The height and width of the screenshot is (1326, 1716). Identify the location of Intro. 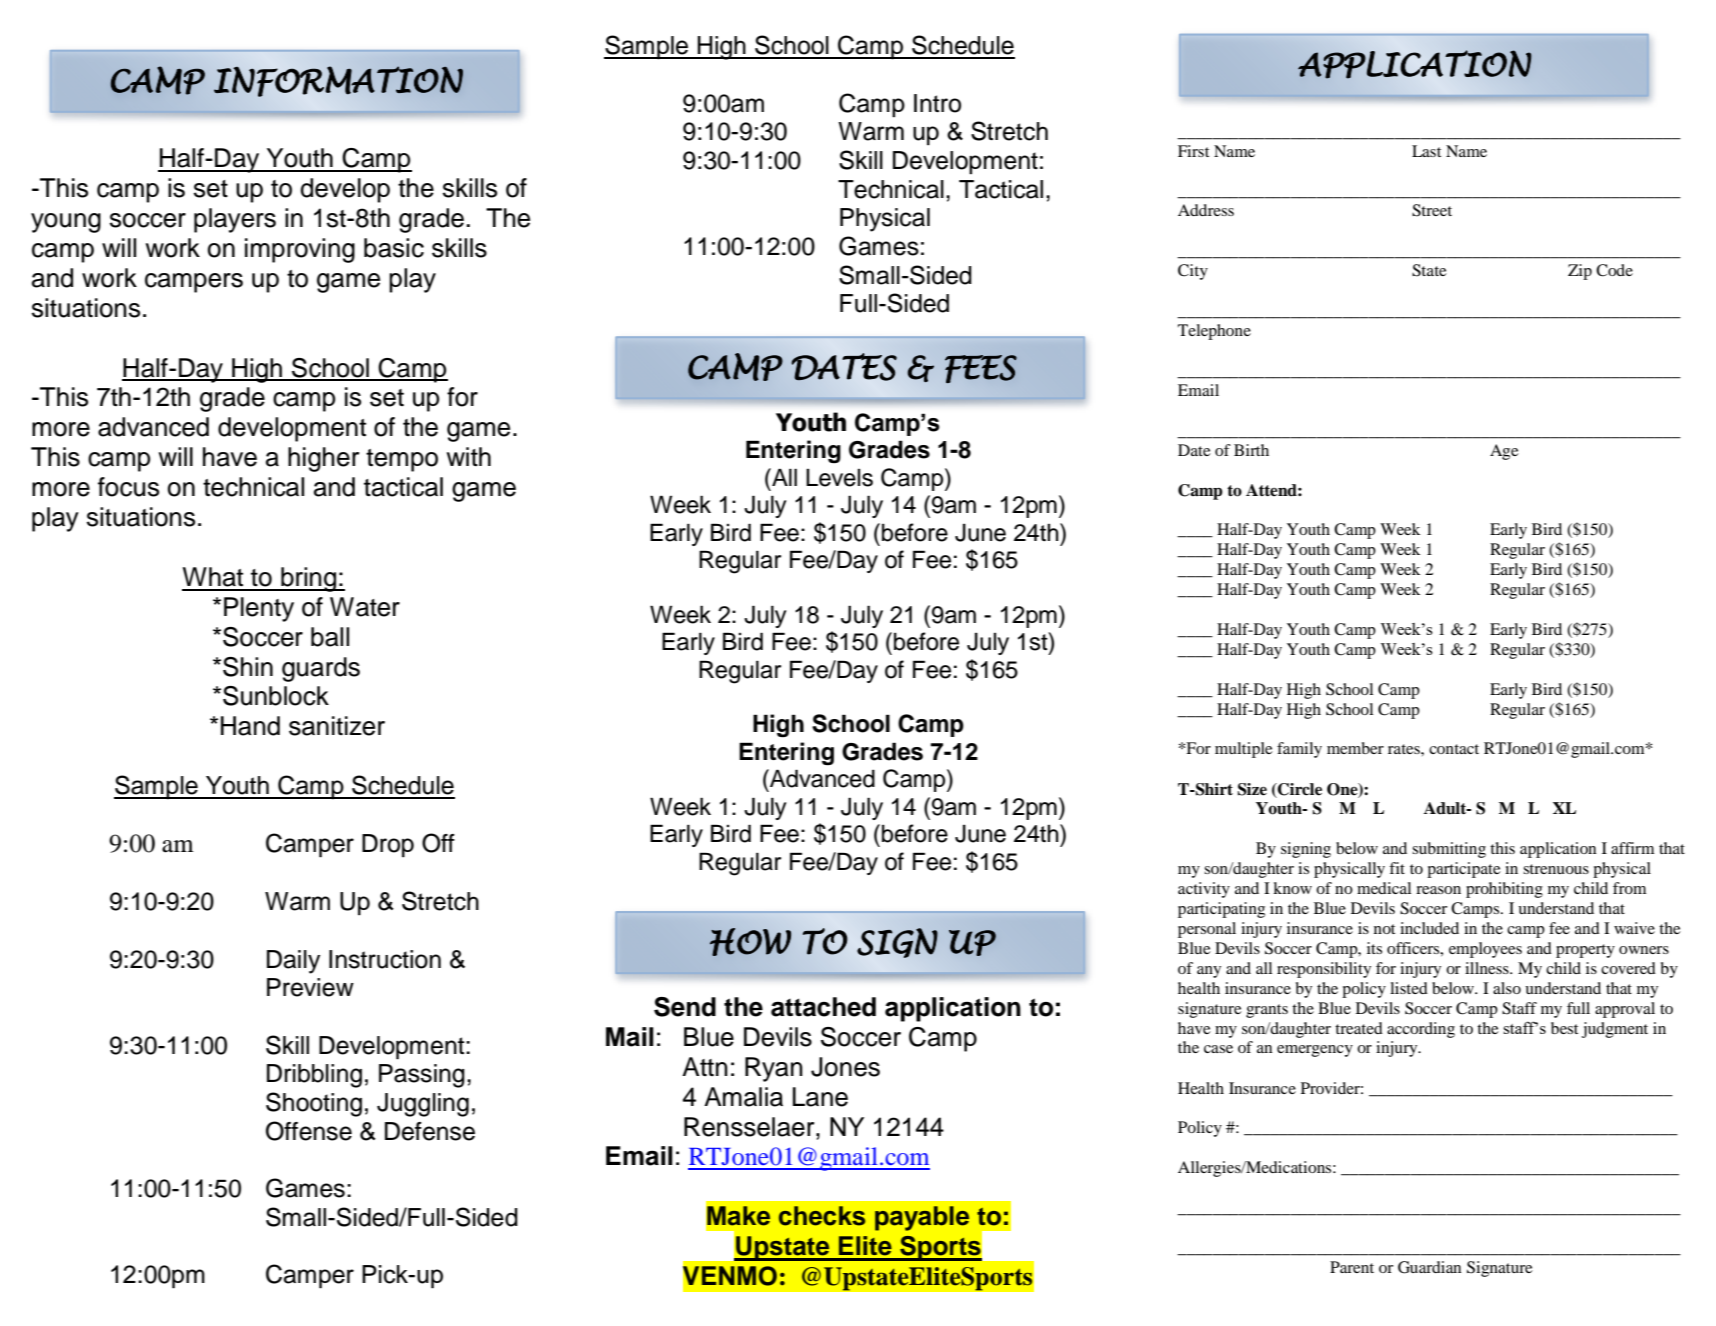
(937, 103).
